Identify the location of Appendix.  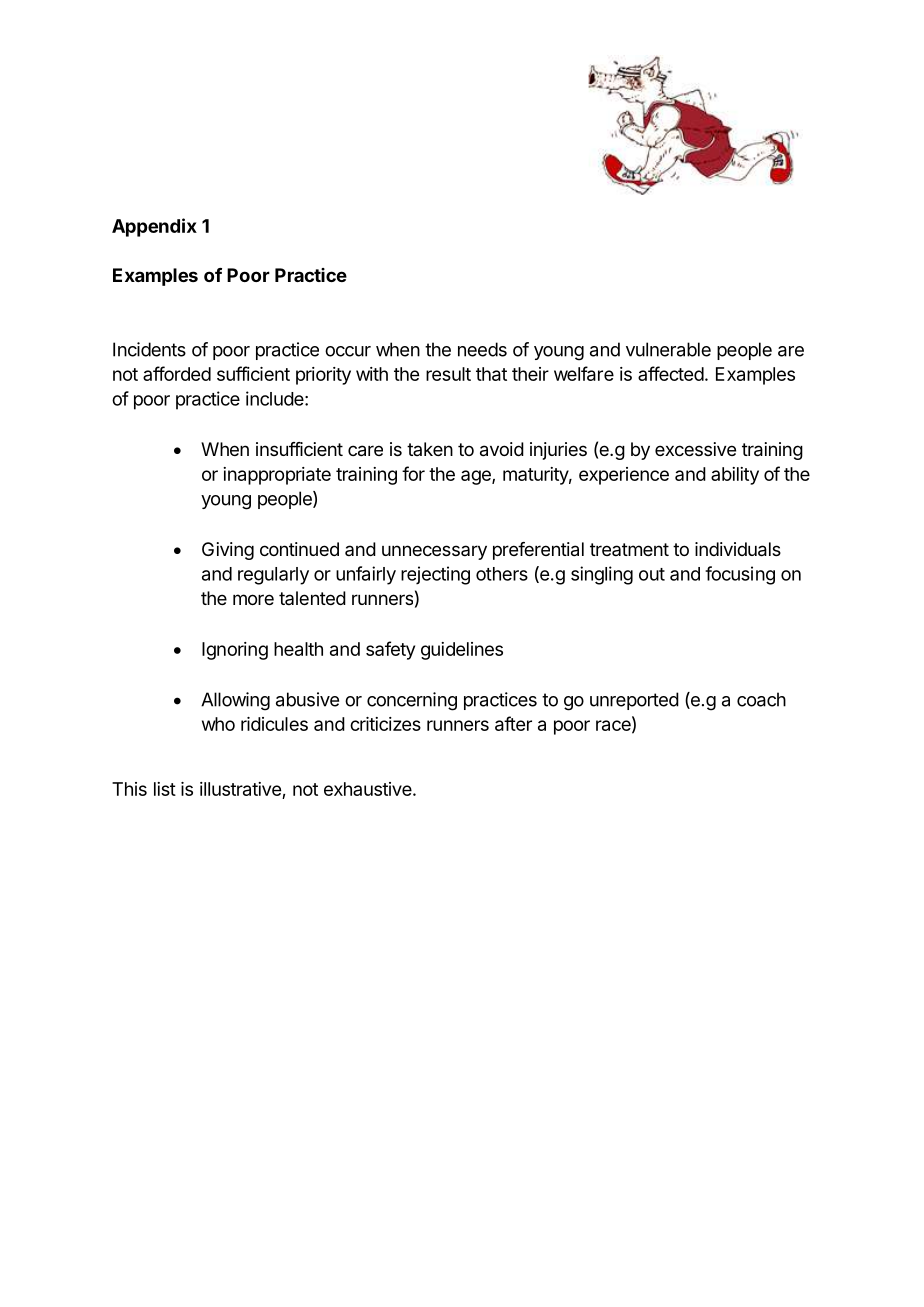
(154, 227).
